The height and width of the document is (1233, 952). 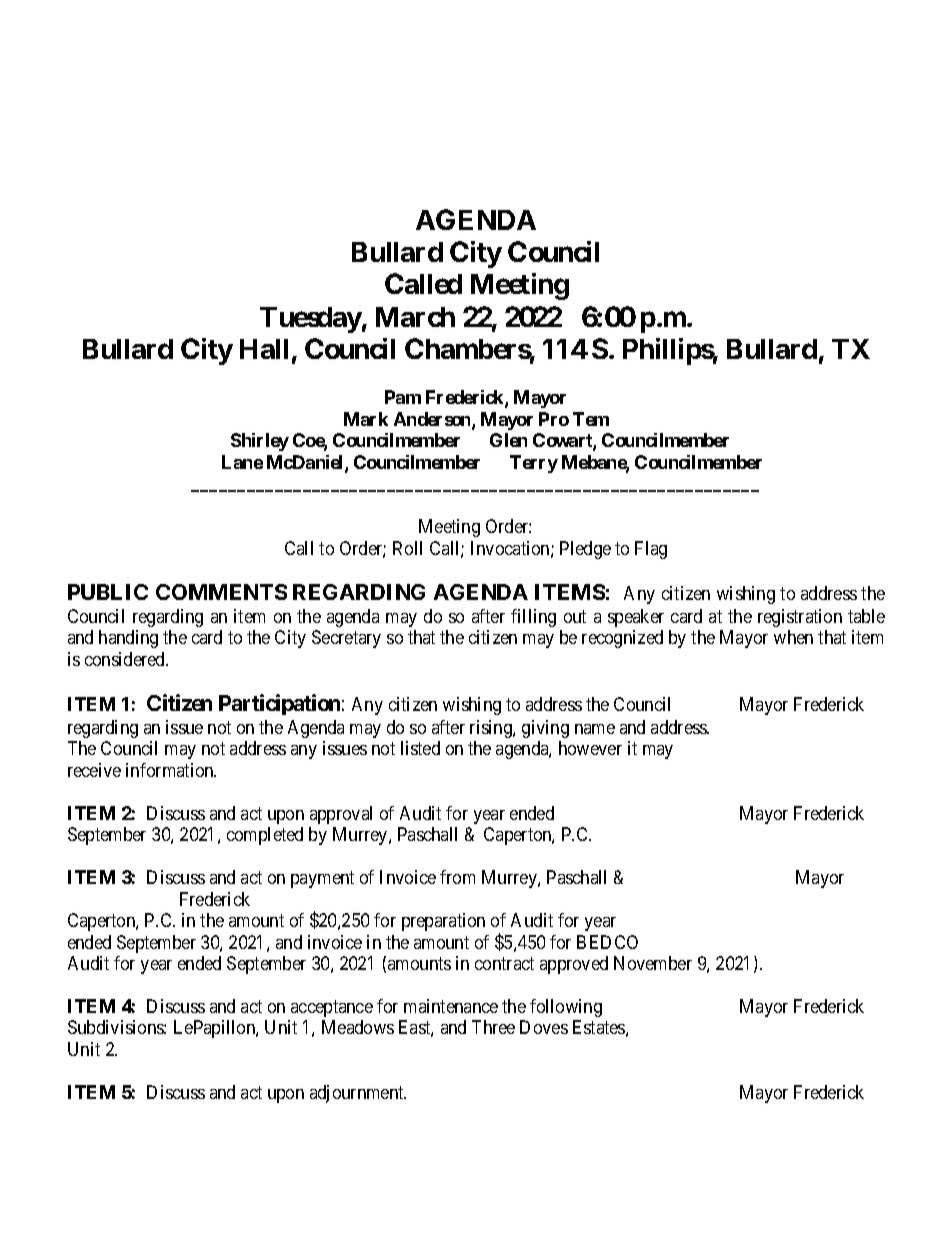 I want to click on March, so click(x=415, y=317).
